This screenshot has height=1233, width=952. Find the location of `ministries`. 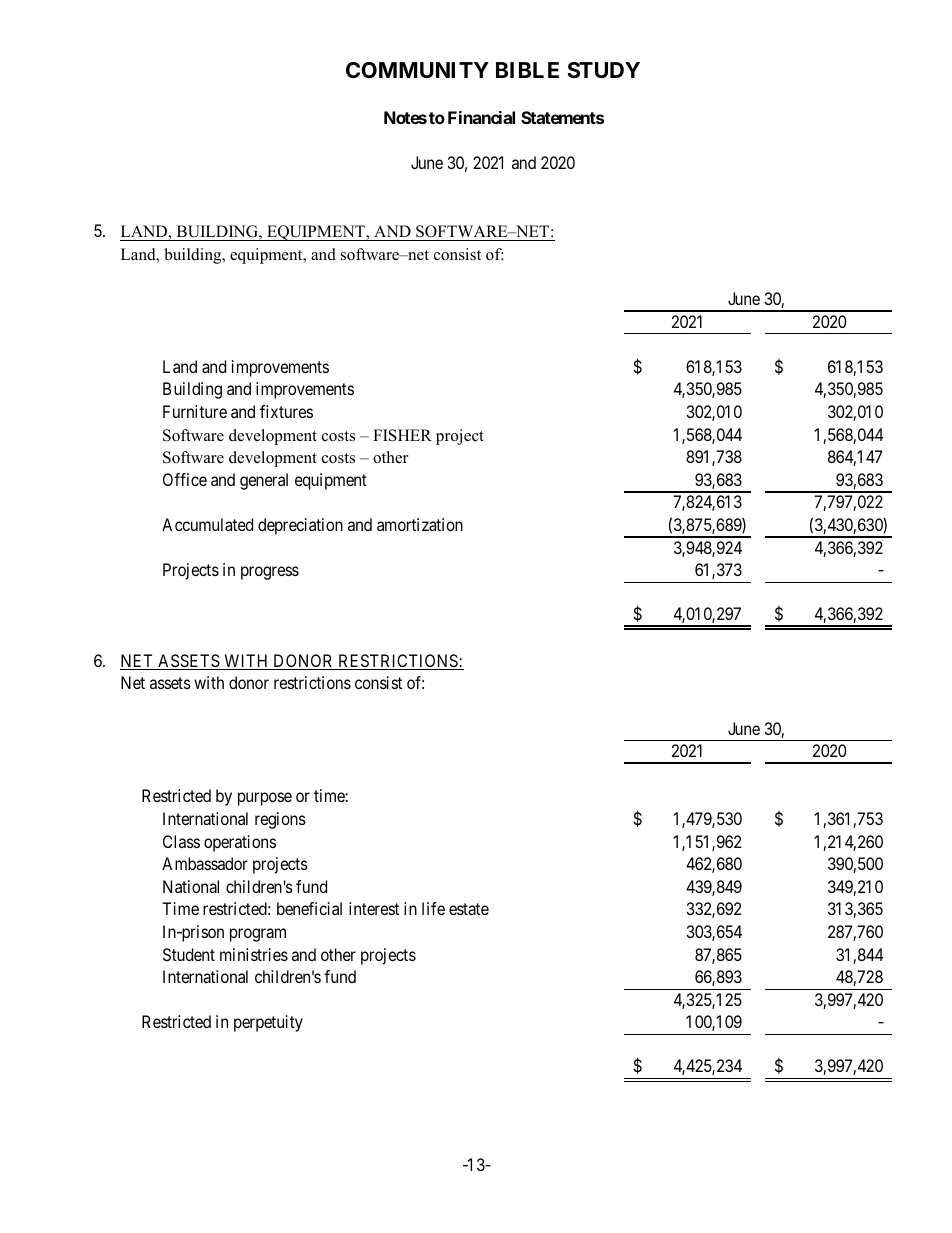

ministries is located at coordinates (254, 954).
